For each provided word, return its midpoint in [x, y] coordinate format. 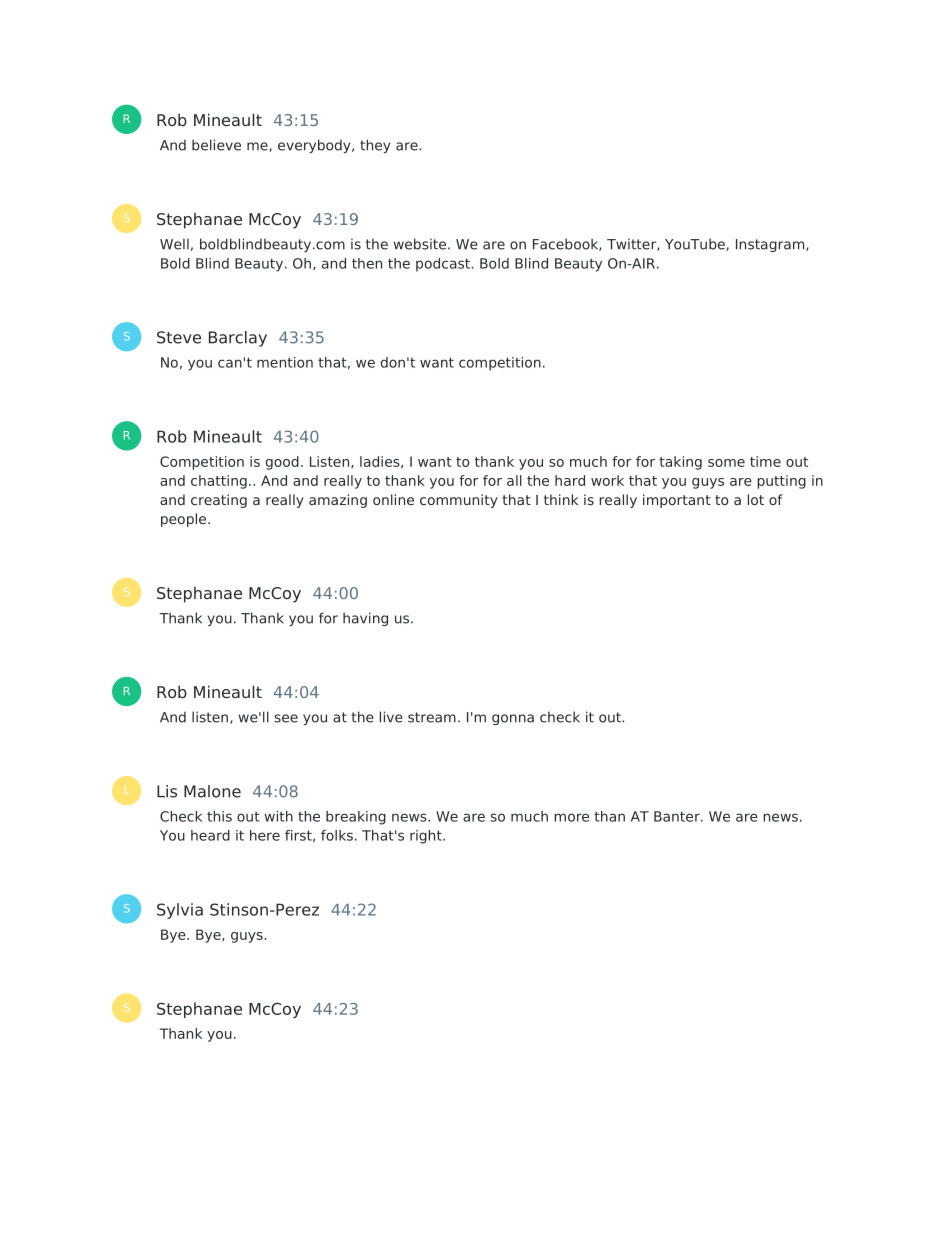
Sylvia [180, 911]
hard [570, 480]
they [375, 146]
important [677, 501]
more [571, 817]
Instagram [771, 245]
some [726, 463]
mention [285, 362]
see [286, 718]
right [427, 837]
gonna [513, 719]
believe [216, 145]
